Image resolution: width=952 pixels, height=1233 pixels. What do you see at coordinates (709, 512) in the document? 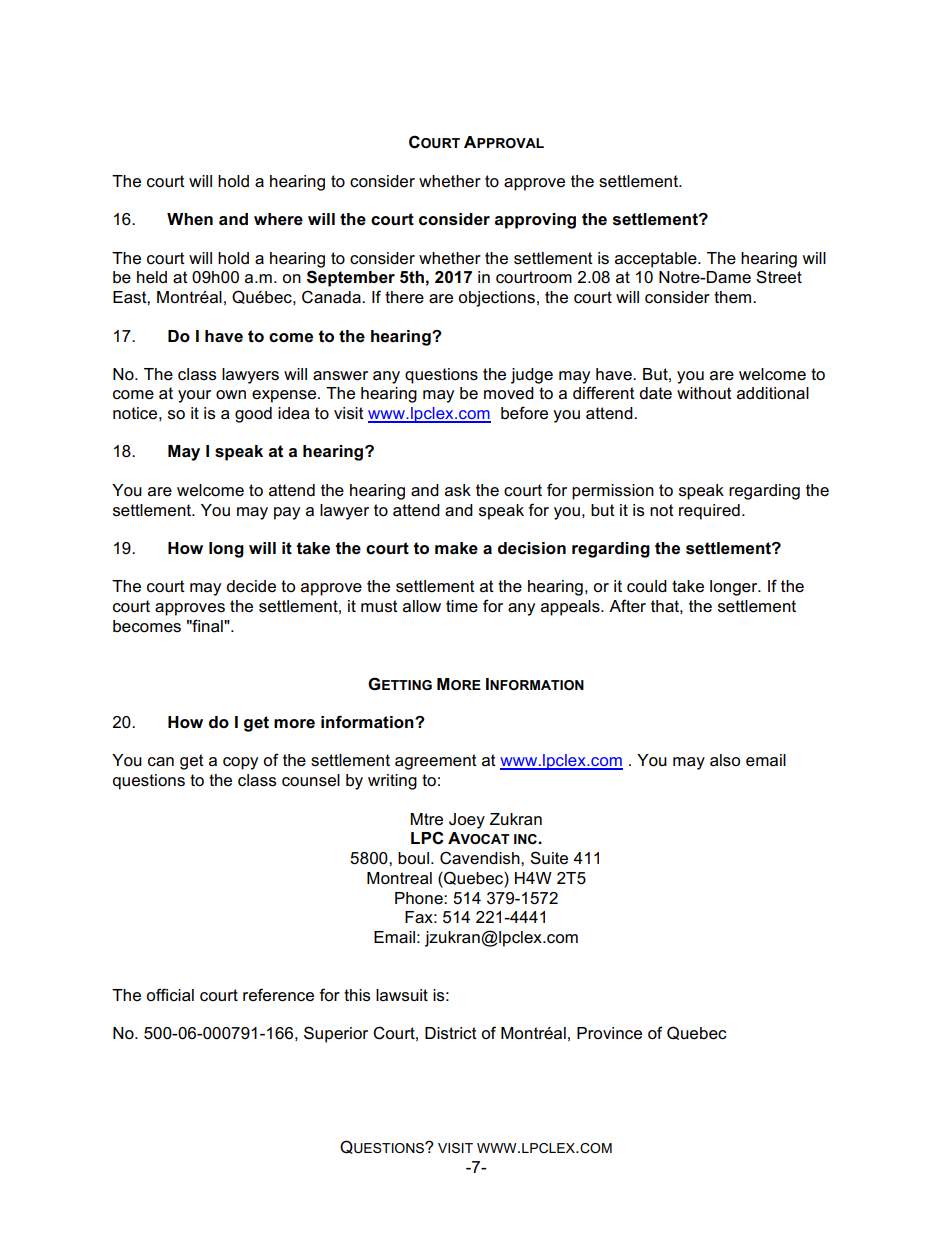
I see `required` at bounding box center [709, 512].
